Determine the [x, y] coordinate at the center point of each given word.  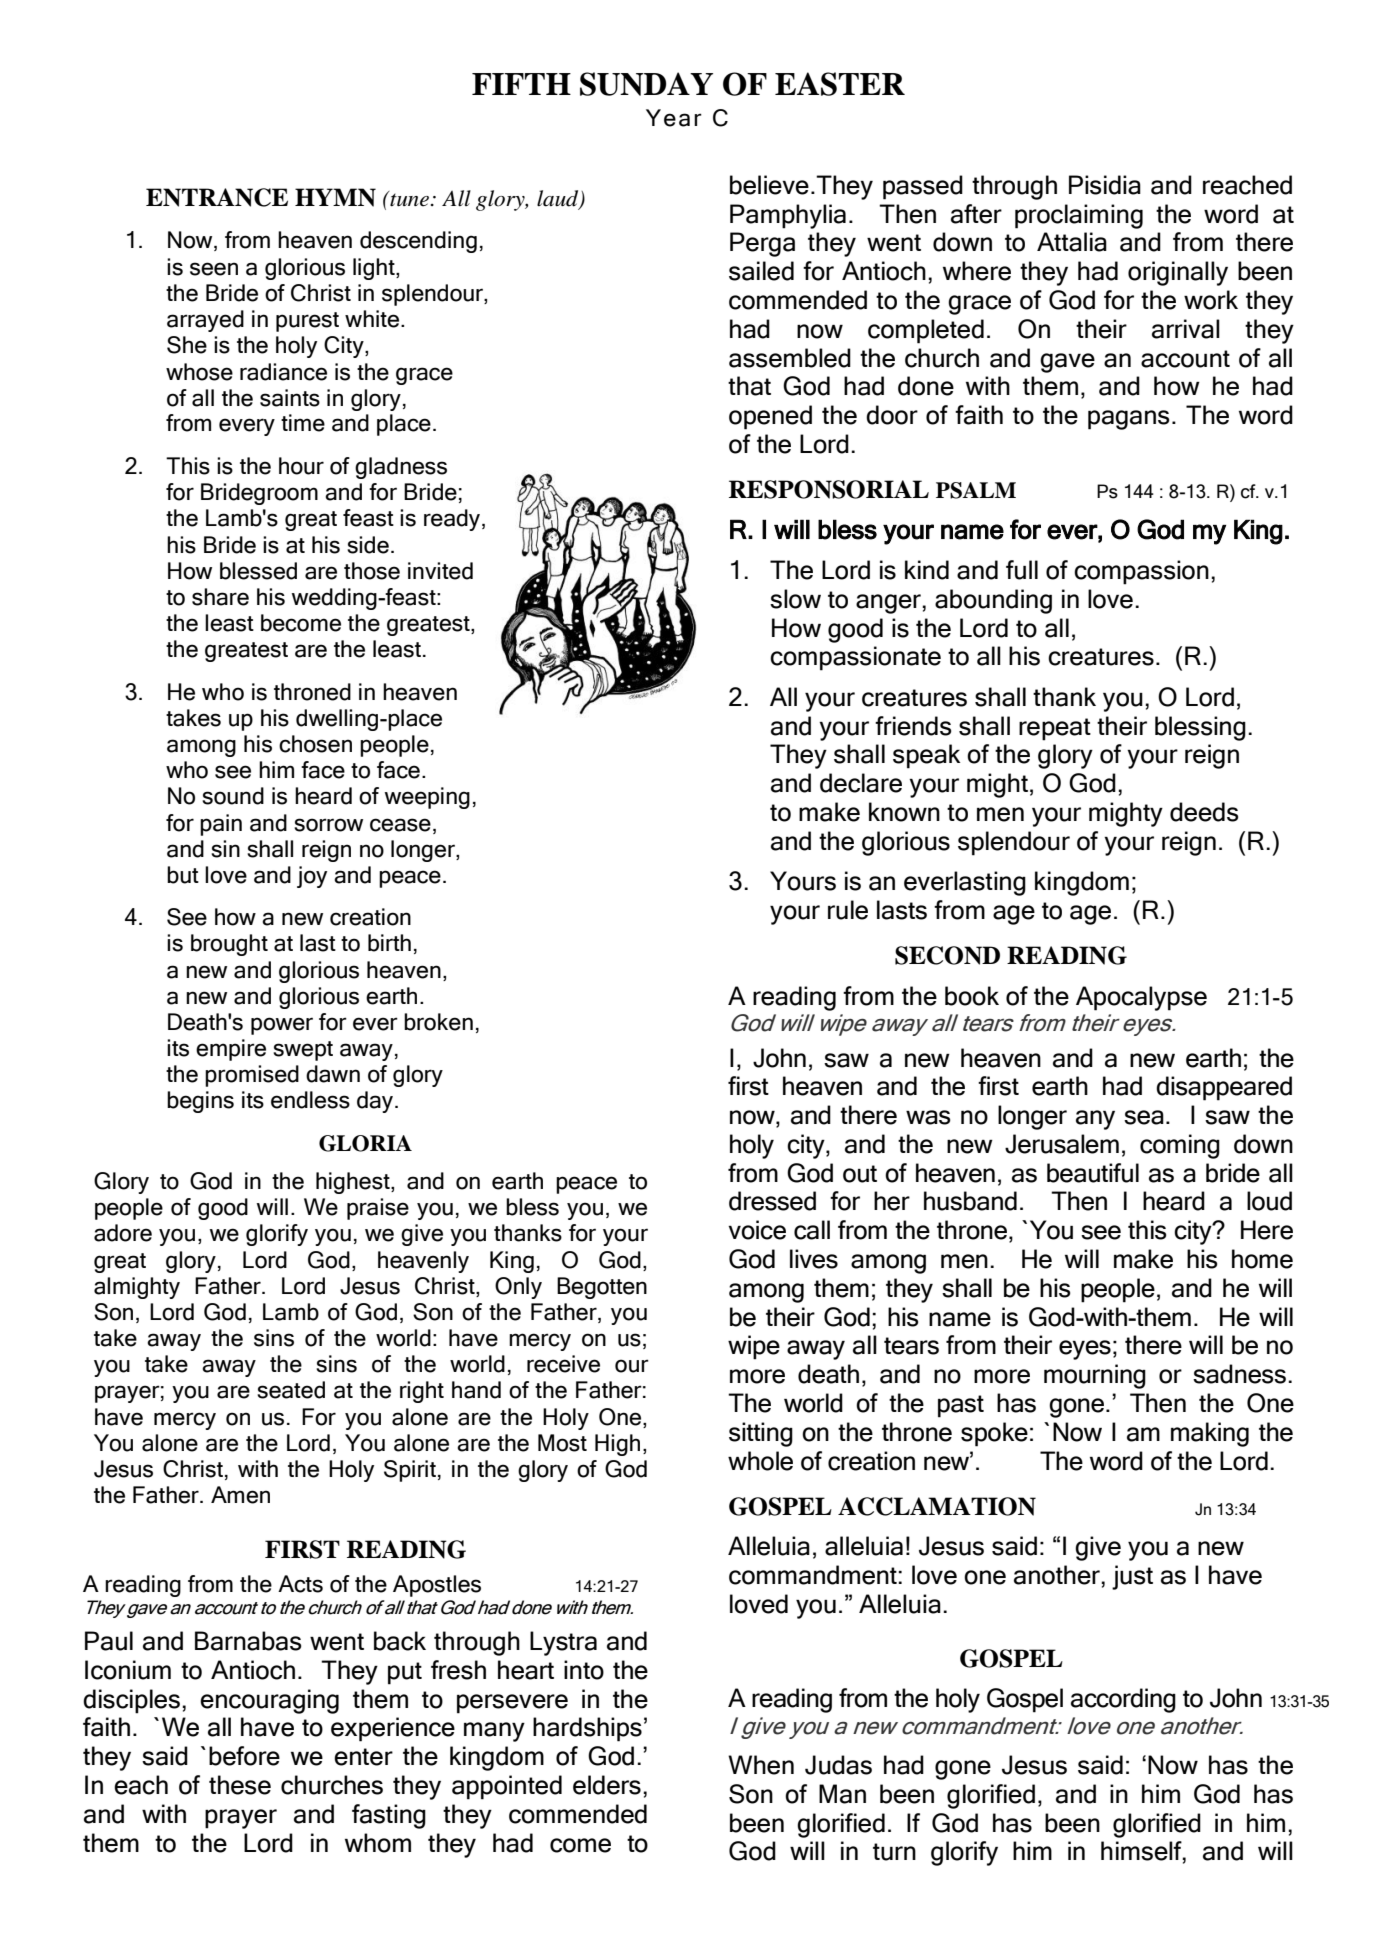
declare [861, 783]
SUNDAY [646, 84]
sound [233, 796]
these [240, 1785]
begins [200, 1102]
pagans [1129, 420]
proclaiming [1079, 216]
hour [301, 466]
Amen [240, 1495]
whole [760, 1461]
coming [1180, 1146]
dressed [772, 1201]
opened [770, 417]
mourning [1095, 1376]
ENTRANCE [217, 197]
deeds [1204, 812]
